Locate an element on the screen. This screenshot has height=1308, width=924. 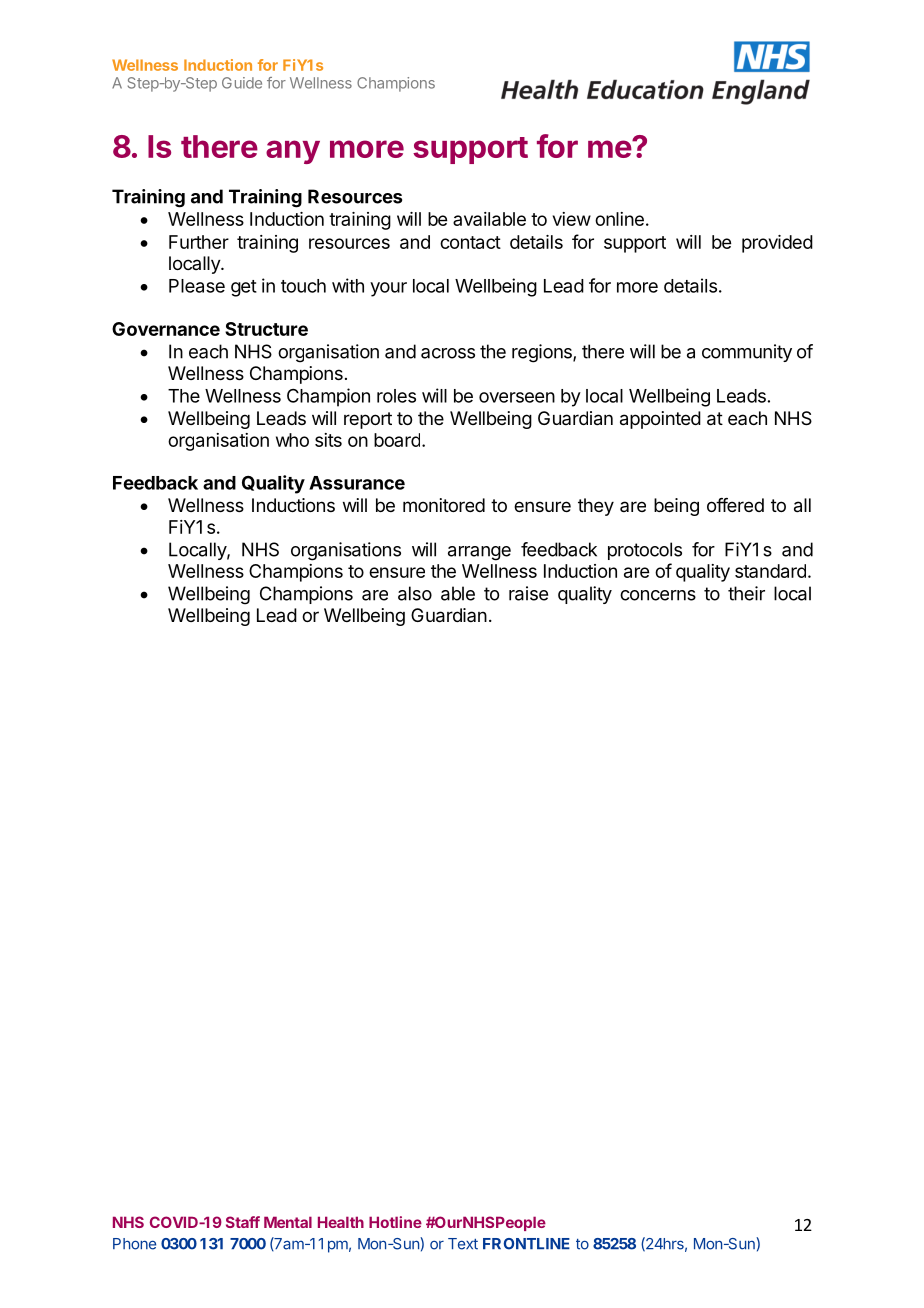
also is located at coordinates (415, 593).
